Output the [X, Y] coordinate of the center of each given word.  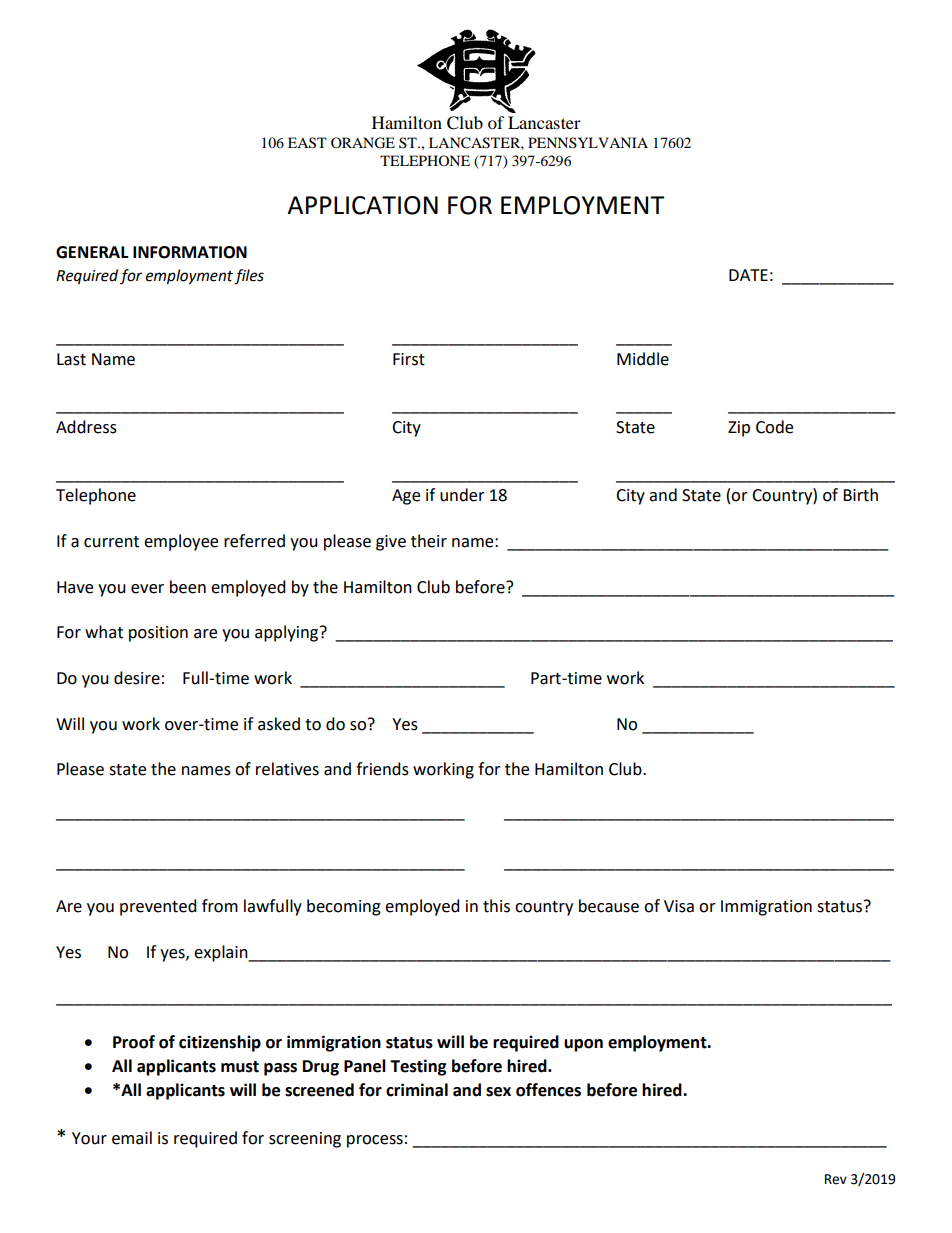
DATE [748, 275]
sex [498, 1092]
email [132, 1138]
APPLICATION [362, 205]
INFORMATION [190, 252]
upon [583, 1045]
